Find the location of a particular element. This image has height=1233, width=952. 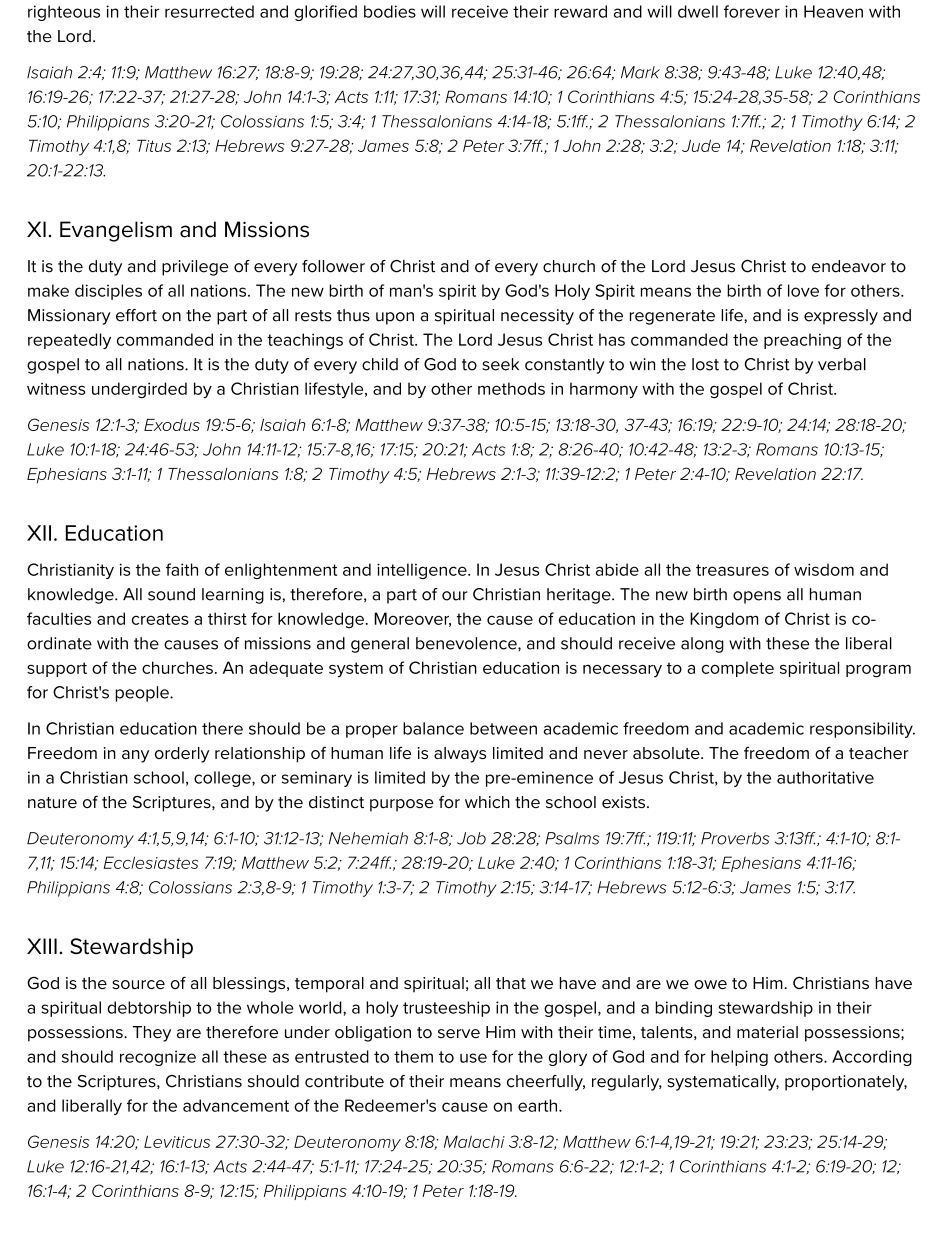

Exodus is located at coordinates (172, 425).
